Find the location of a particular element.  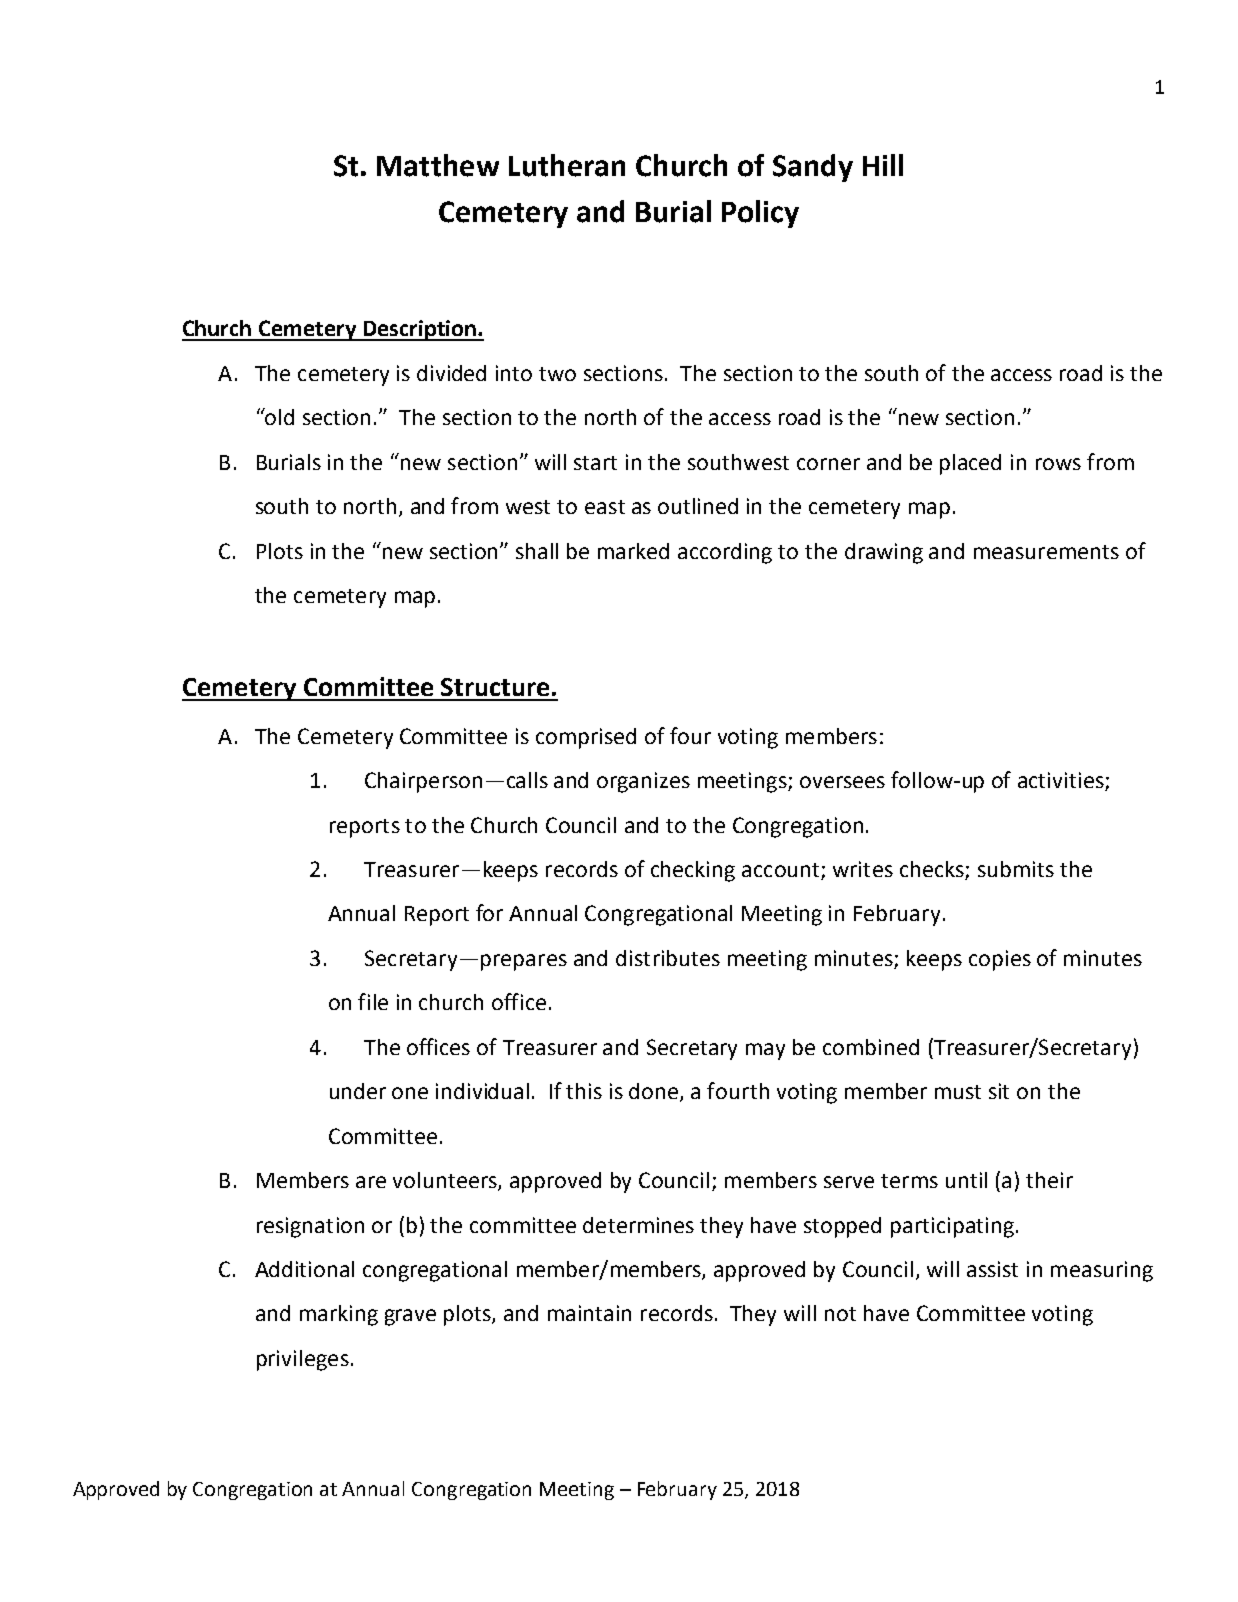

outlined is located at coordinates (698, 506).
